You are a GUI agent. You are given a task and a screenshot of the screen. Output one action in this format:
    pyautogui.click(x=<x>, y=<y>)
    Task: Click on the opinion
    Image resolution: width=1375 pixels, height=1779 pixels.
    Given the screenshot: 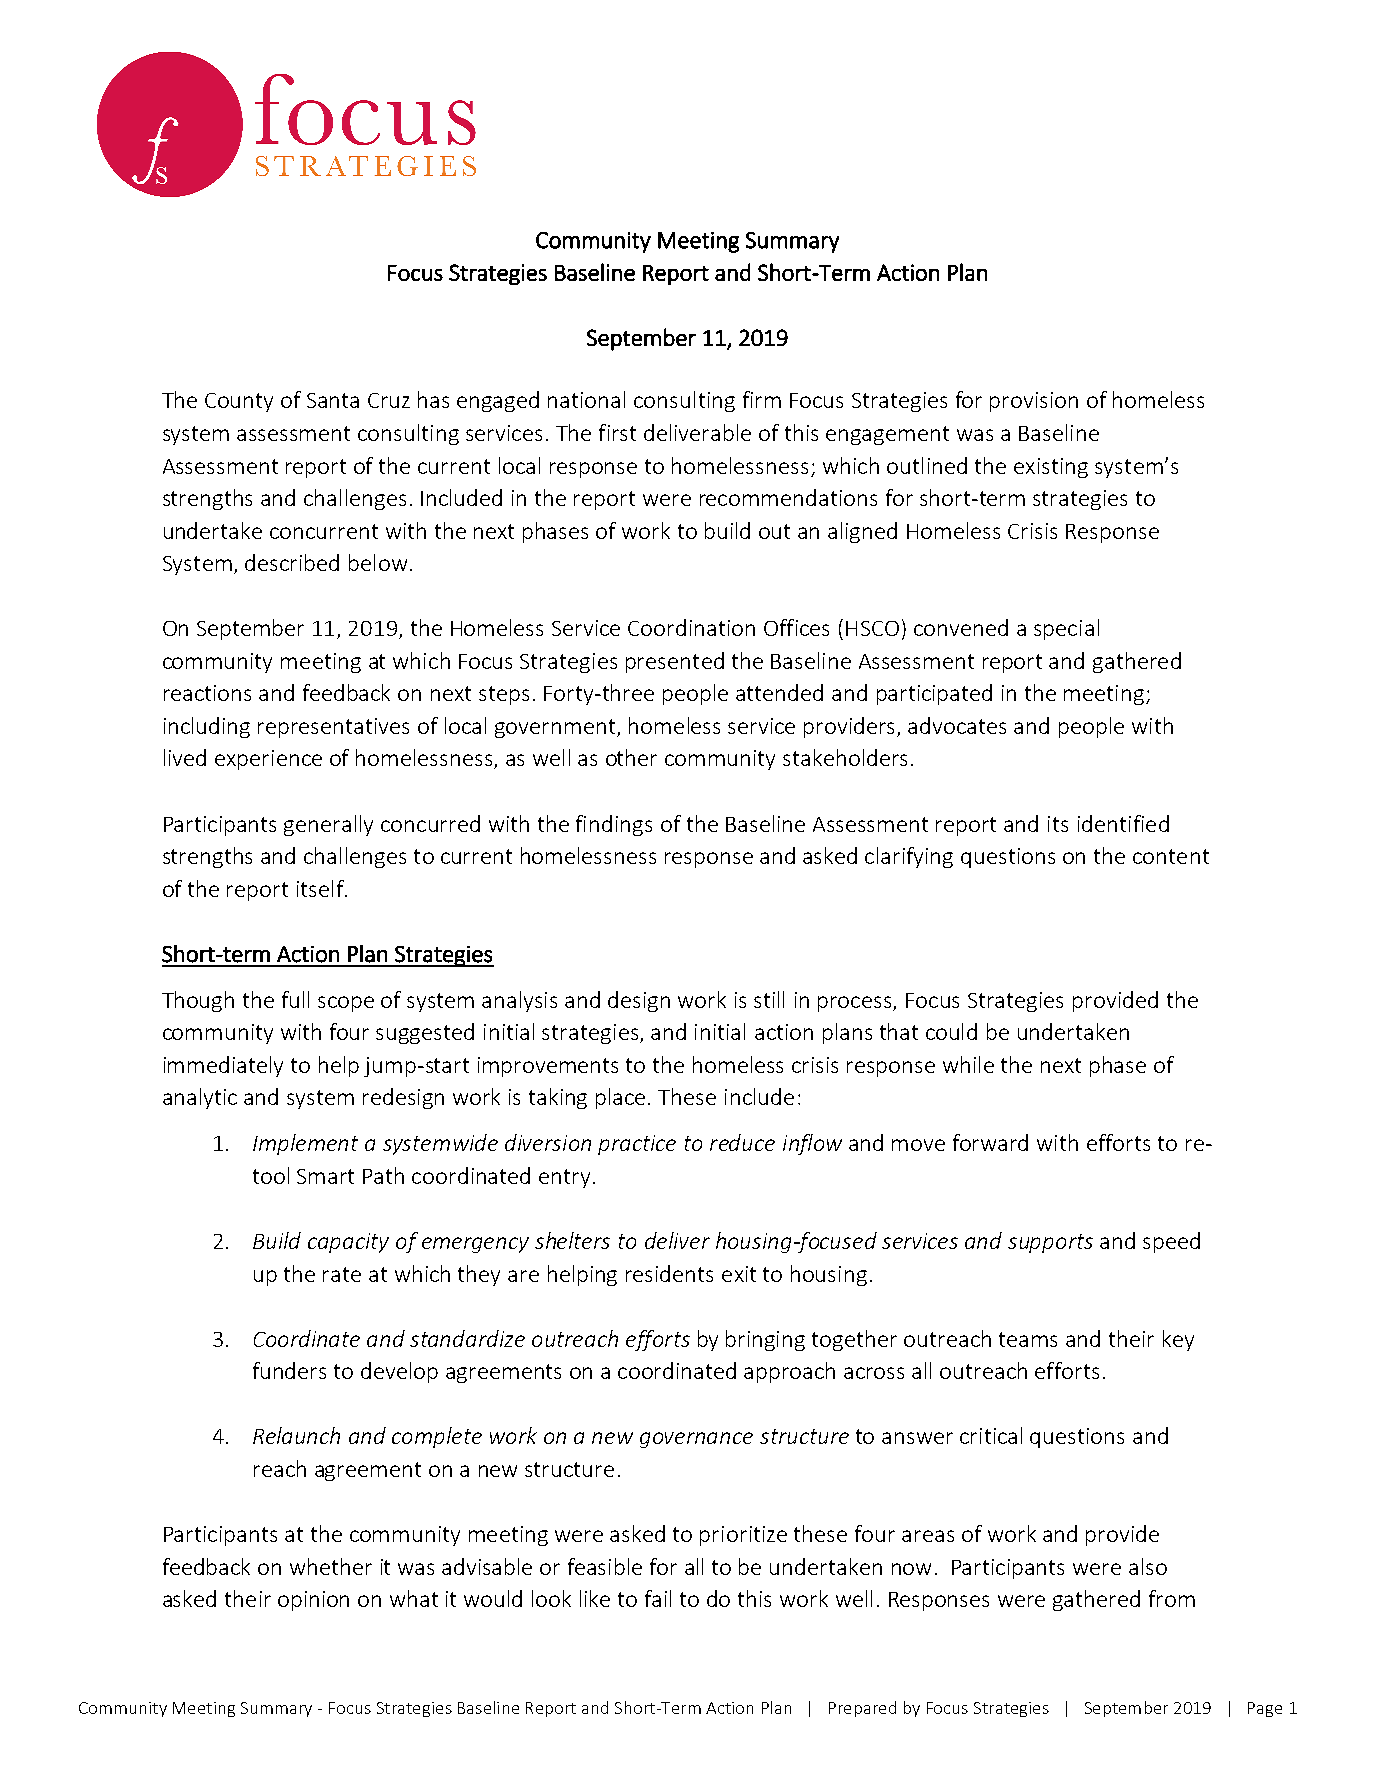 What is the action you would take?
    pyautogui.click(x=313, y=1601)
